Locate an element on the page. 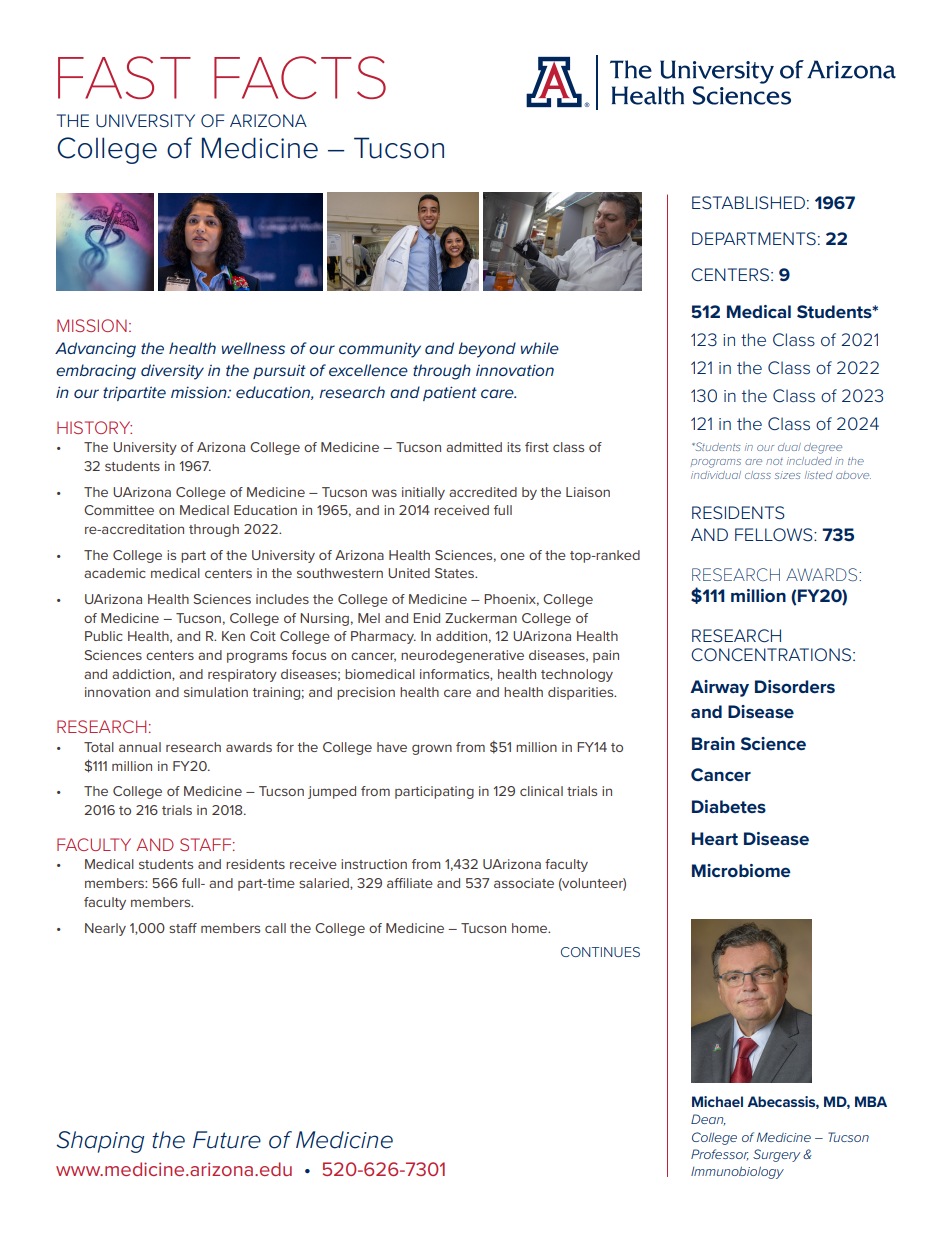 The image size is (952, 1233). degree is located at coordinates (823, 448).
